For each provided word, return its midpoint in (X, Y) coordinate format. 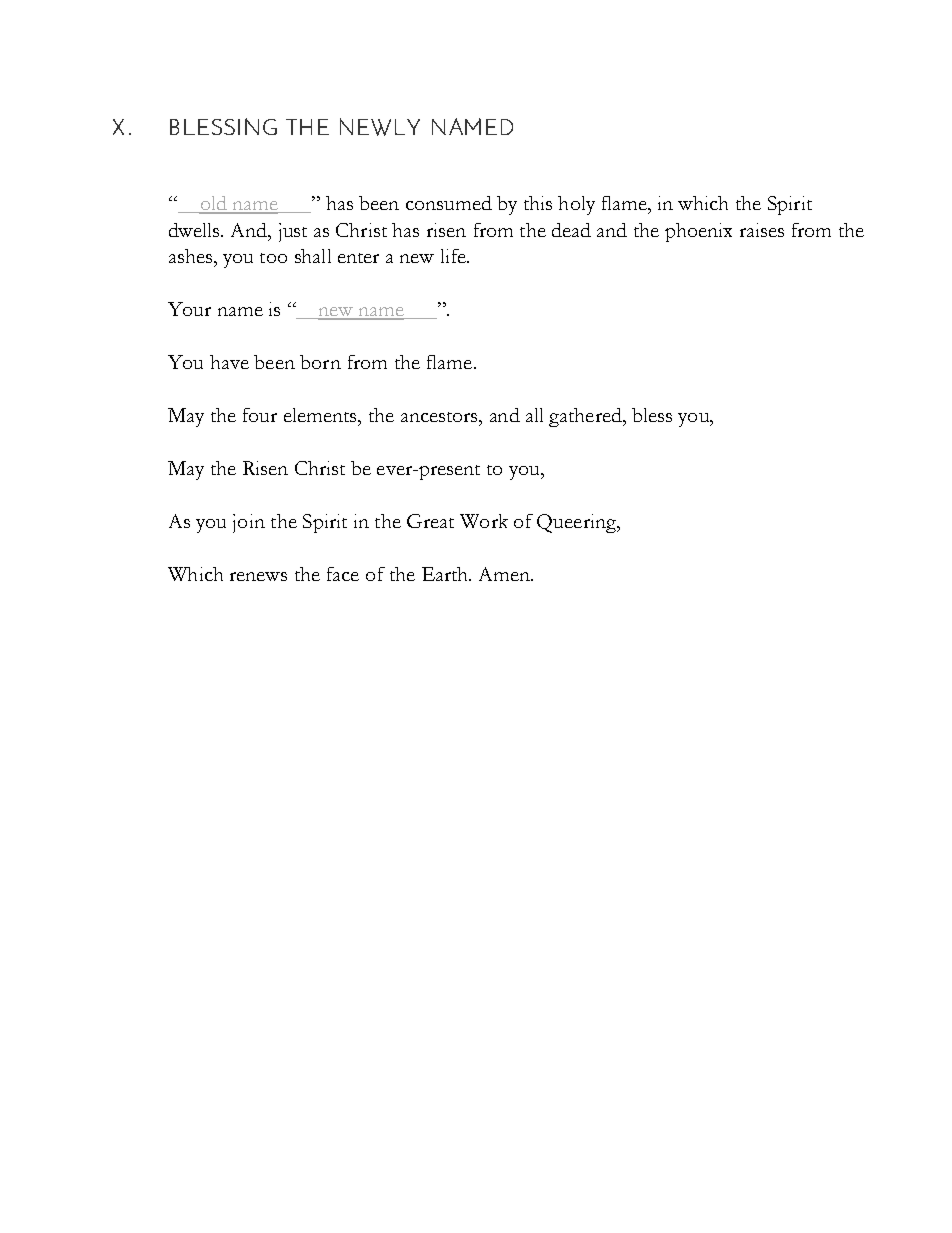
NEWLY (380, 127)
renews (258, 576)
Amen (506, 574)
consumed (449, 203)
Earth (446, 574)
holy (576, 205)
